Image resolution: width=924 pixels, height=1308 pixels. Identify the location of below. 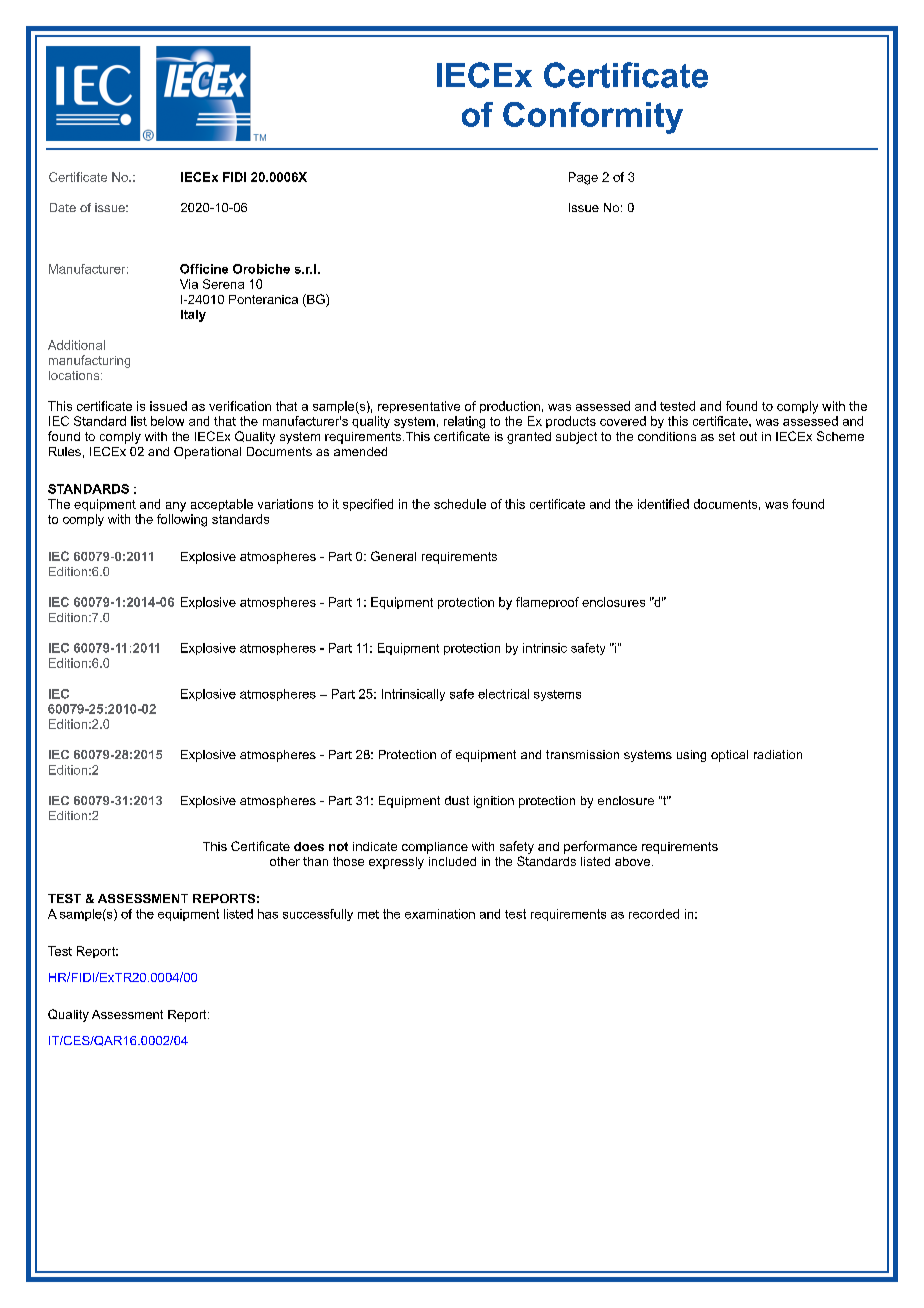
(167, 421).
